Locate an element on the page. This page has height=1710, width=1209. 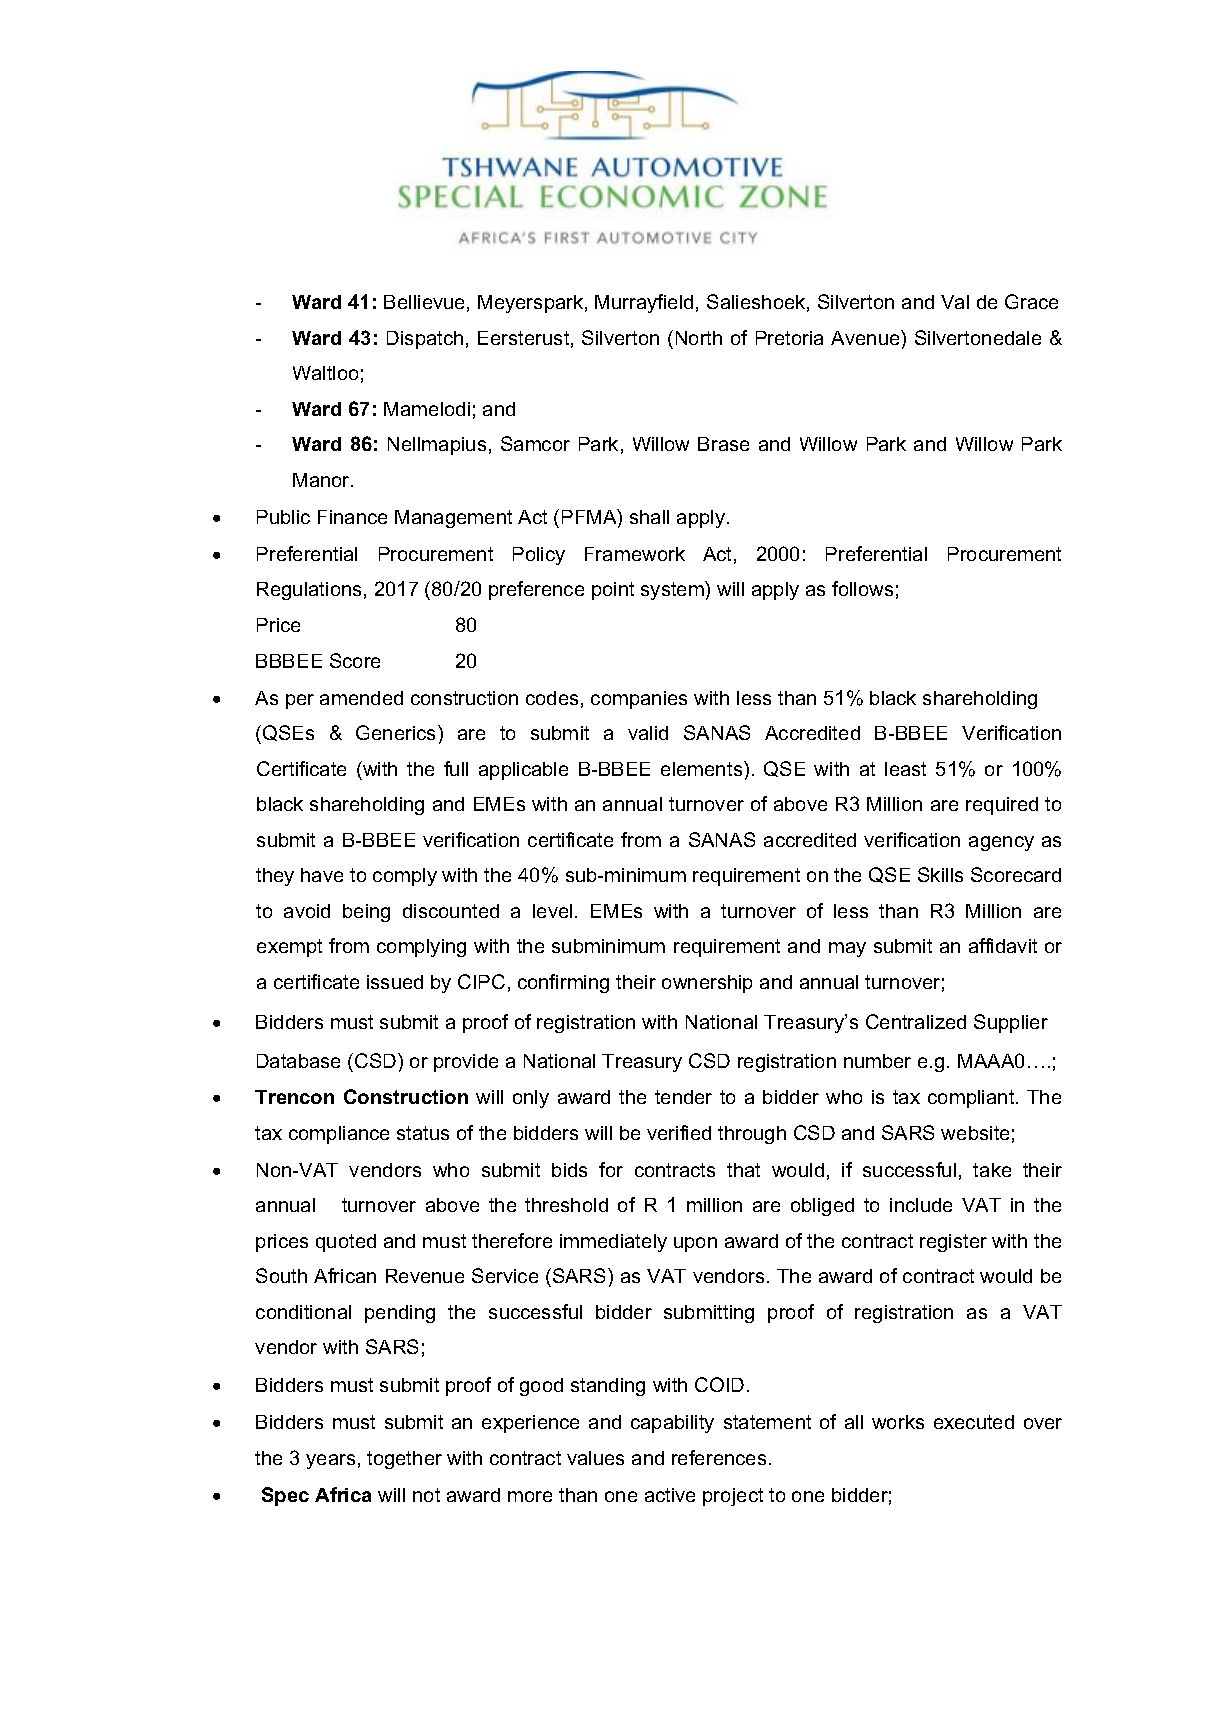
least is located at coordinates (905, 769).
